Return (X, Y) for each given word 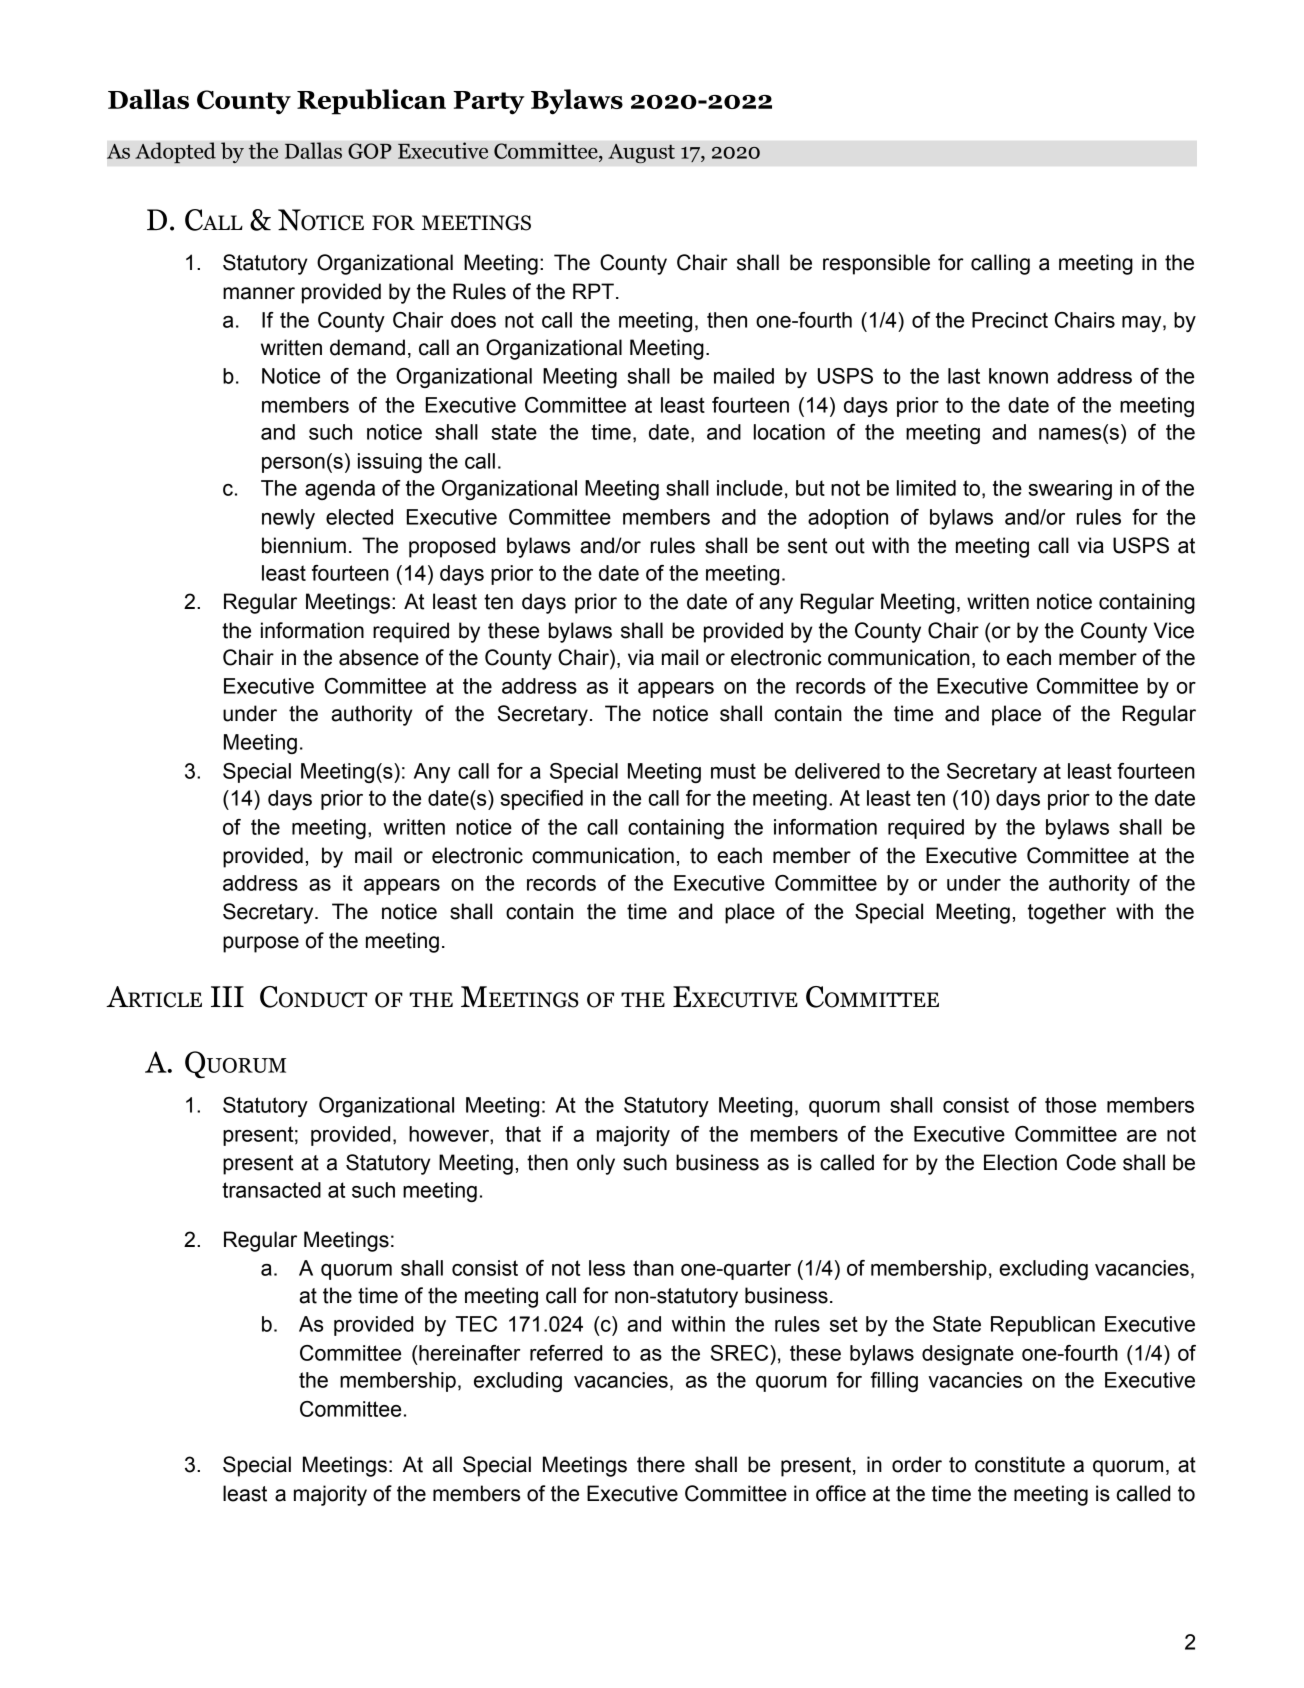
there (661, 1464)
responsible (876, 264)
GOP (370, 151)
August (641, 154)
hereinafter (469, 1353)
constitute (1020, 1464)
